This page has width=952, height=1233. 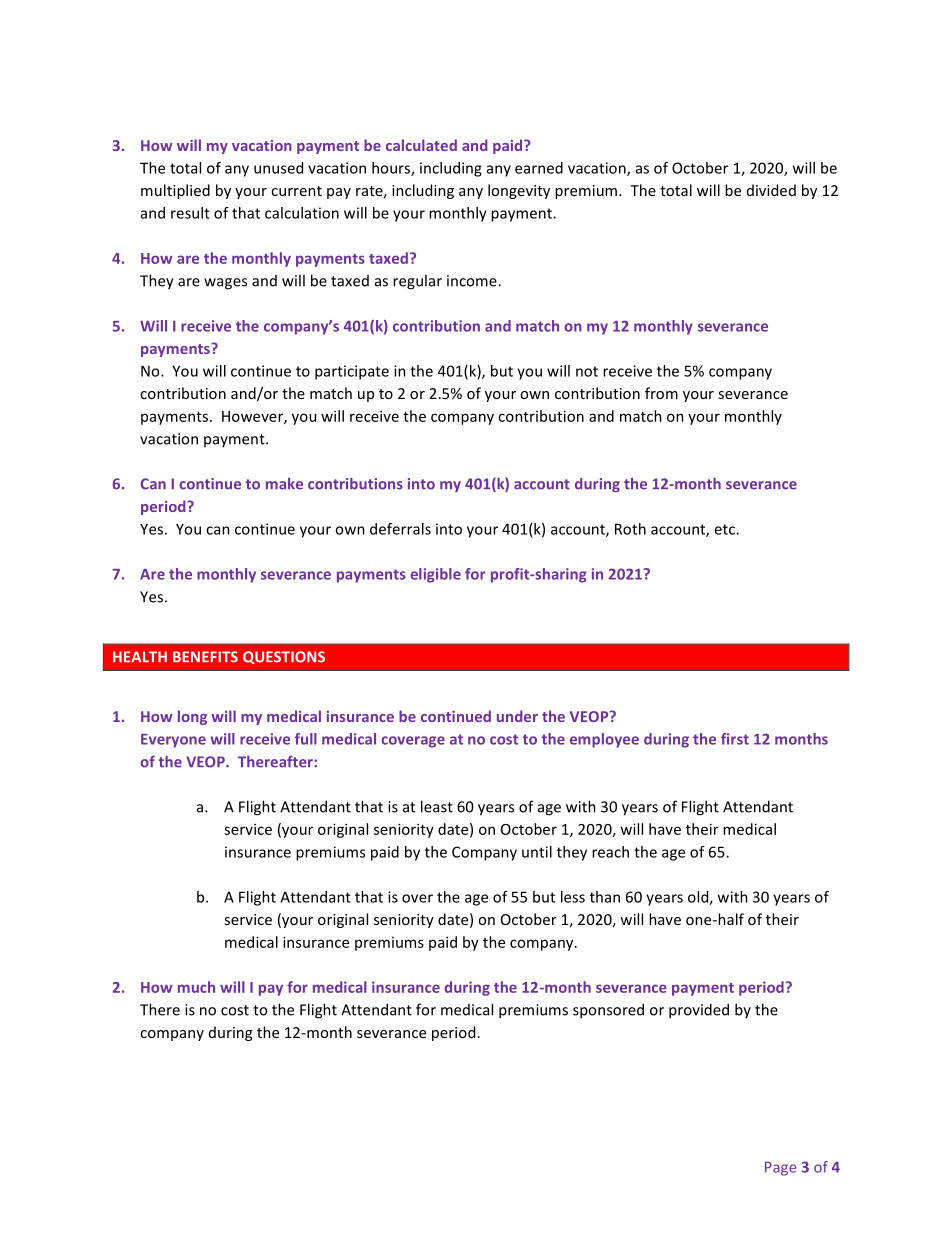 I want to click on make, so click(x=284, y=484).
